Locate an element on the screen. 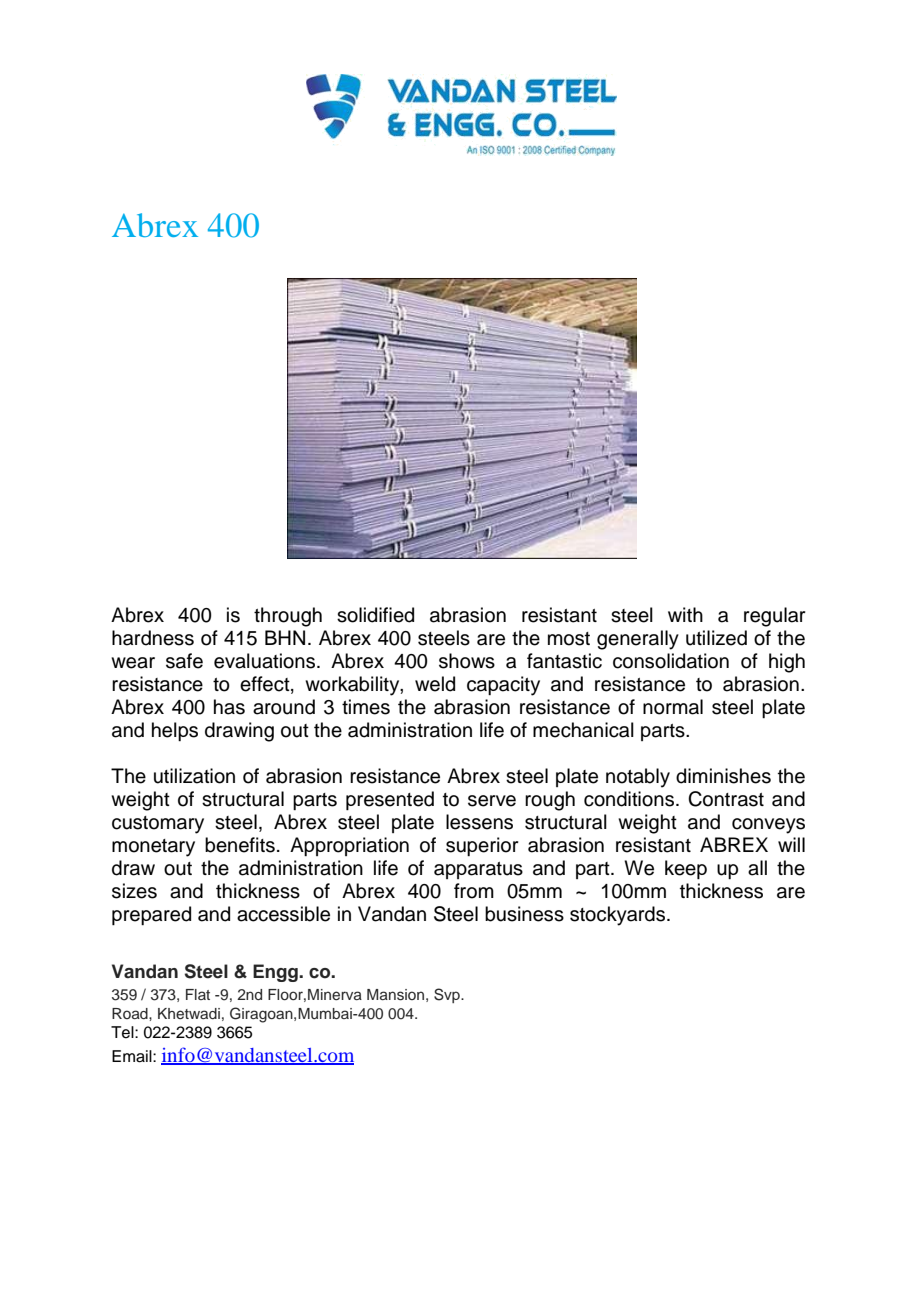 The image size is (924, 1307). from is located at coordinates (474, 891).
